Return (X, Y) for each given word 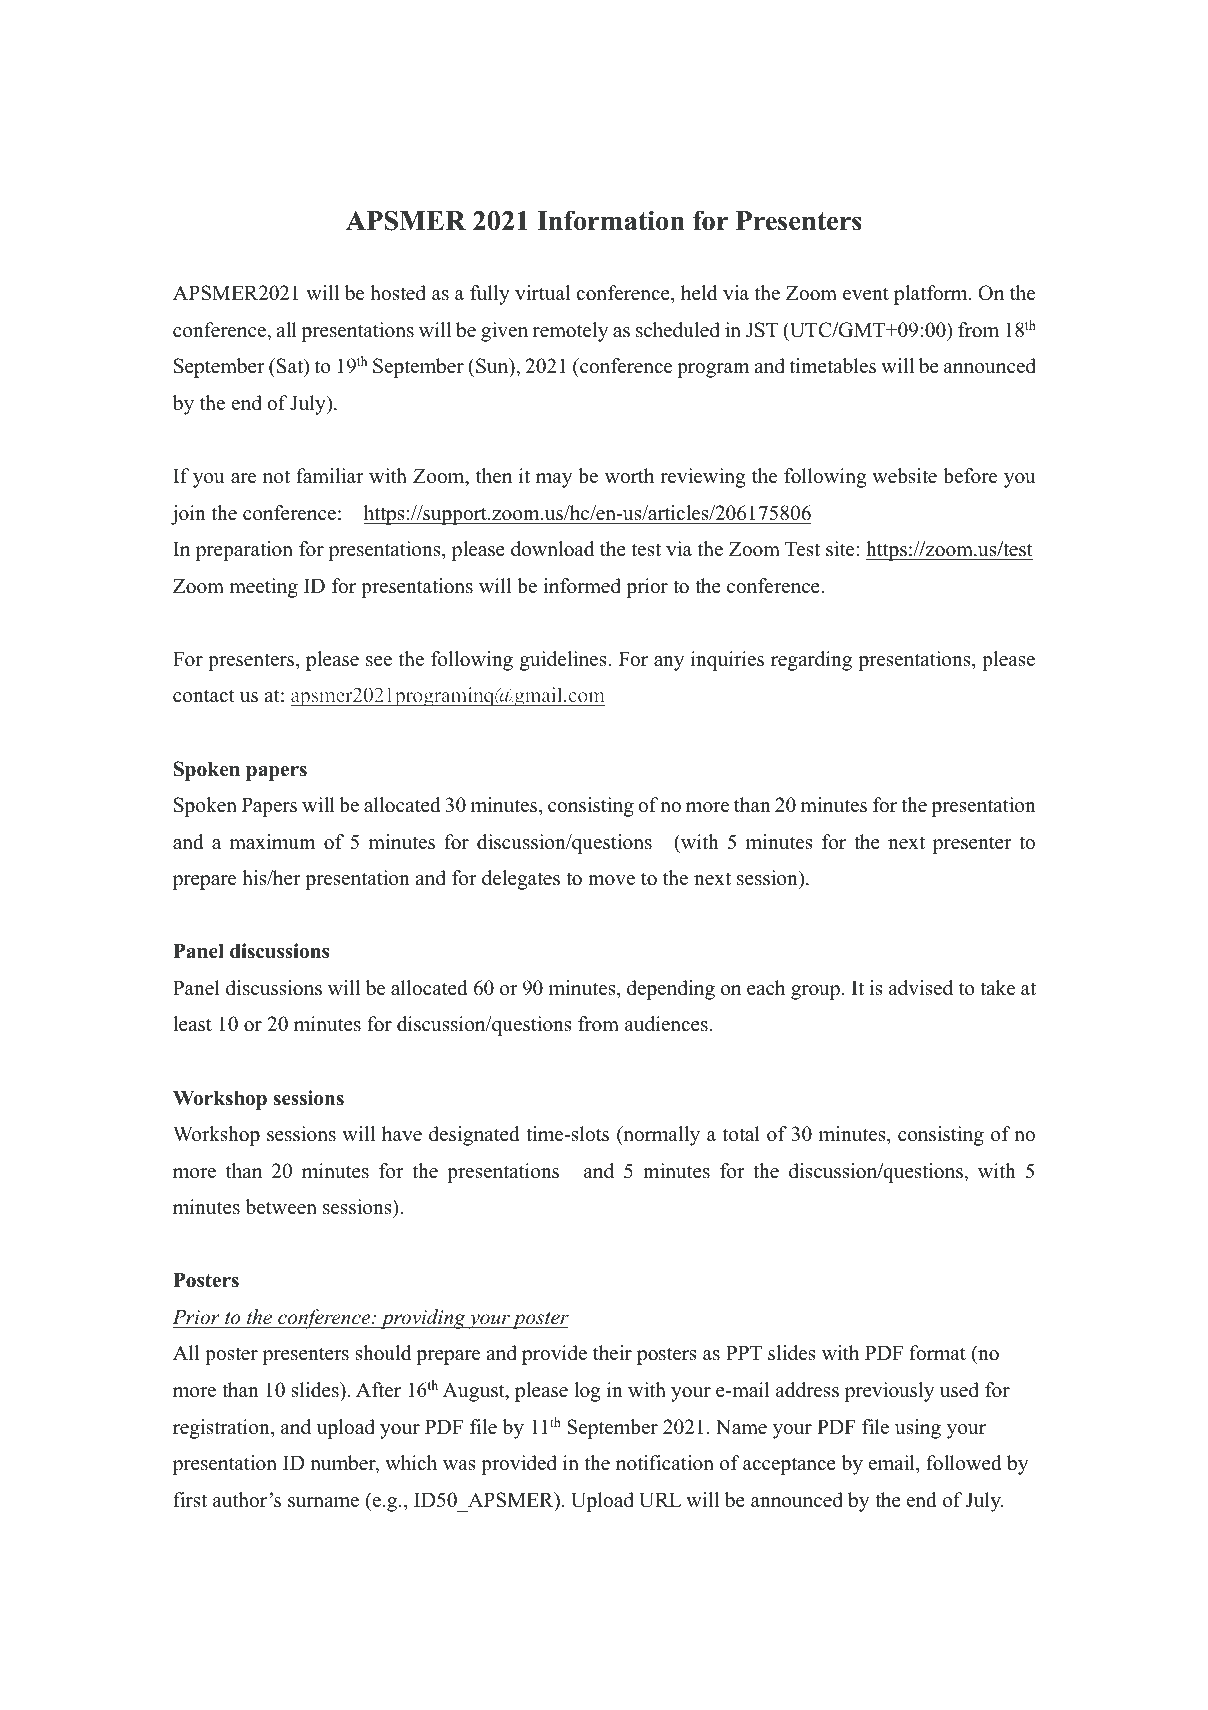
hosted (398, 293)
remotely (570, 332)
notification (665, 1463)
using (918, 1429)
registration (222, 1429)
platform (932, 295)
